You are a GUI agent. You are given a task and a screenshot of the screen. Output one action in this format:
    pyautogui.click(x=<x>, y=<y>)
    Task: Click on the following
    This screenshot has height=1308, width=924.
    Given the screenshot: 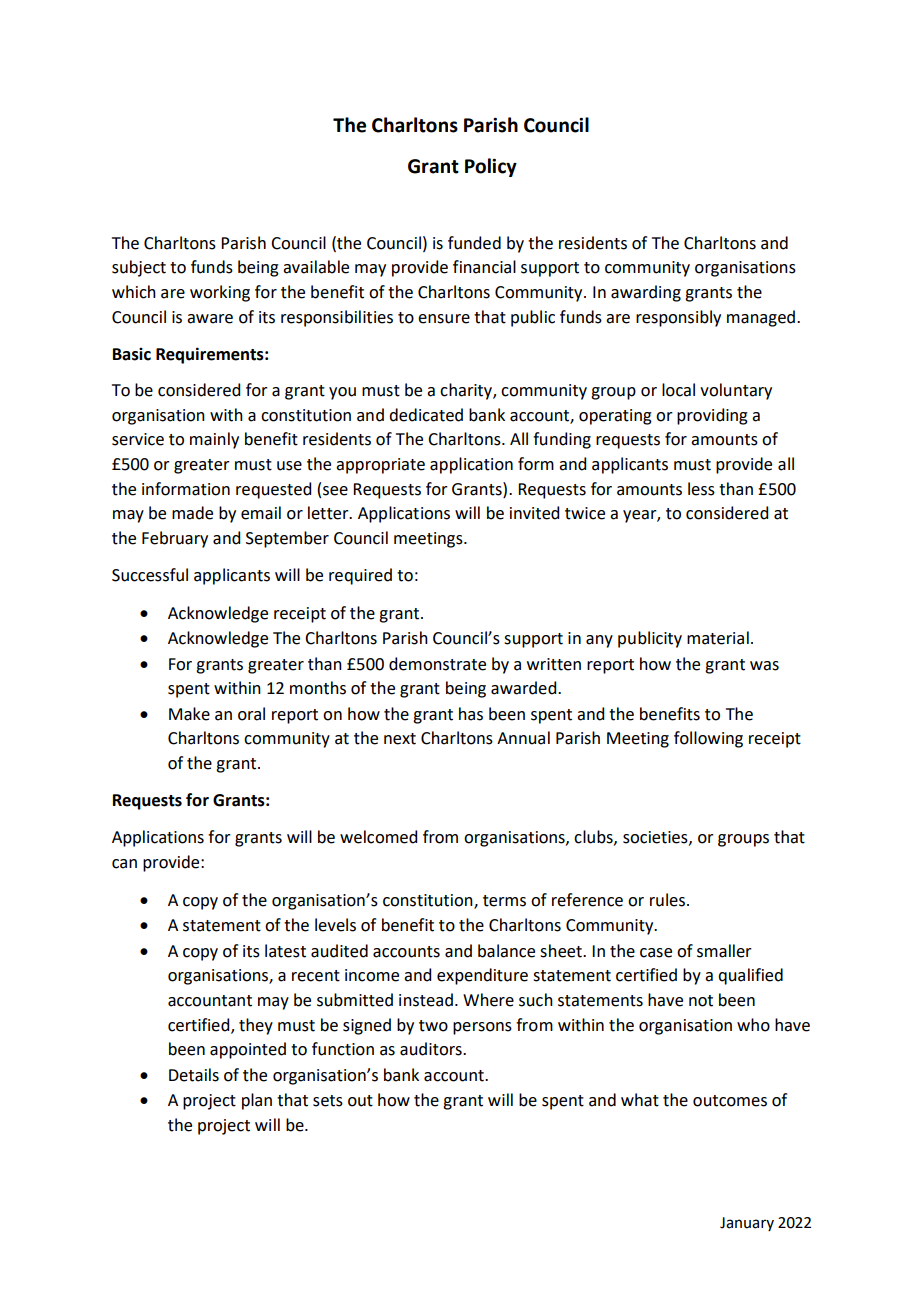 What is the action you would take?
    pyautogui.click(x=708, y=739)
